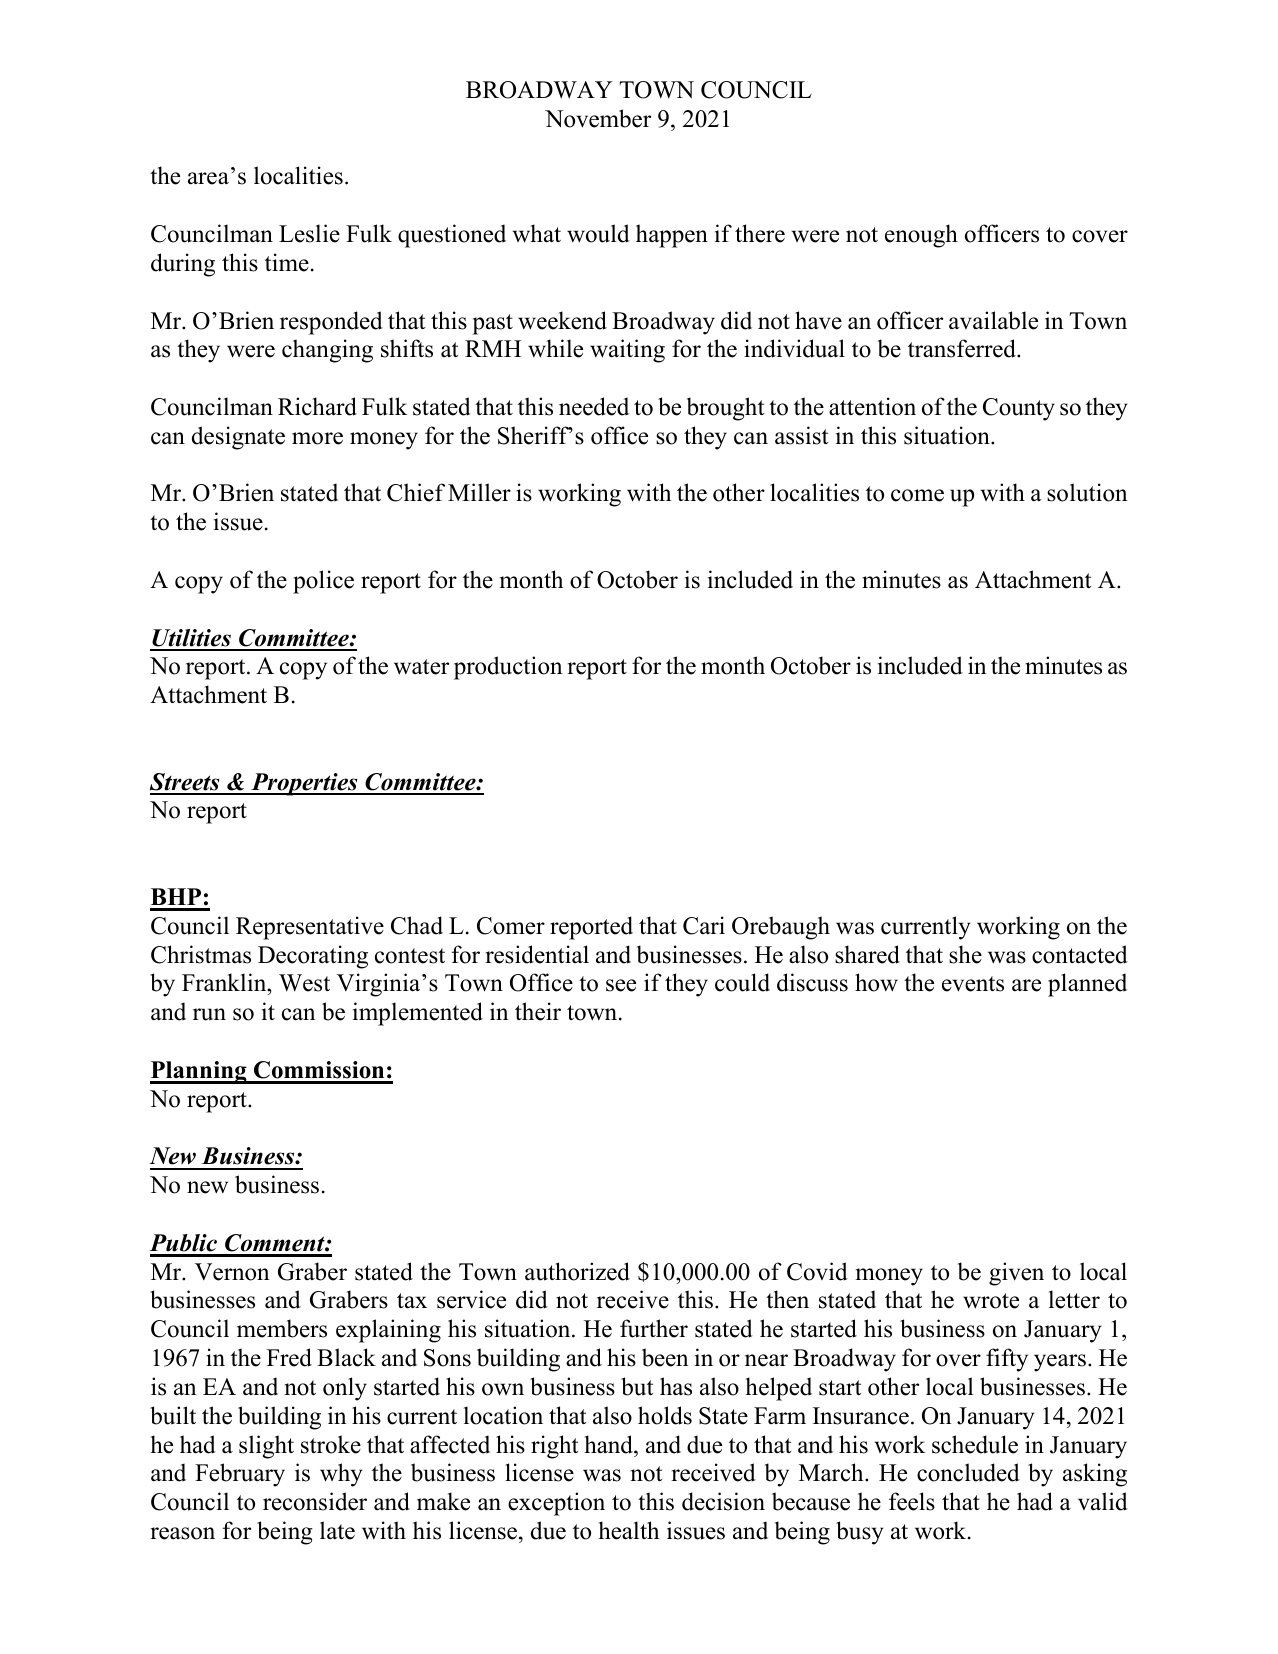 Image resolution: width=1278 pixels, height=1654 pixels. What do you see at coordinates (304, 784) in the image?
I see `Properties` at bounding box center [304, 784].
